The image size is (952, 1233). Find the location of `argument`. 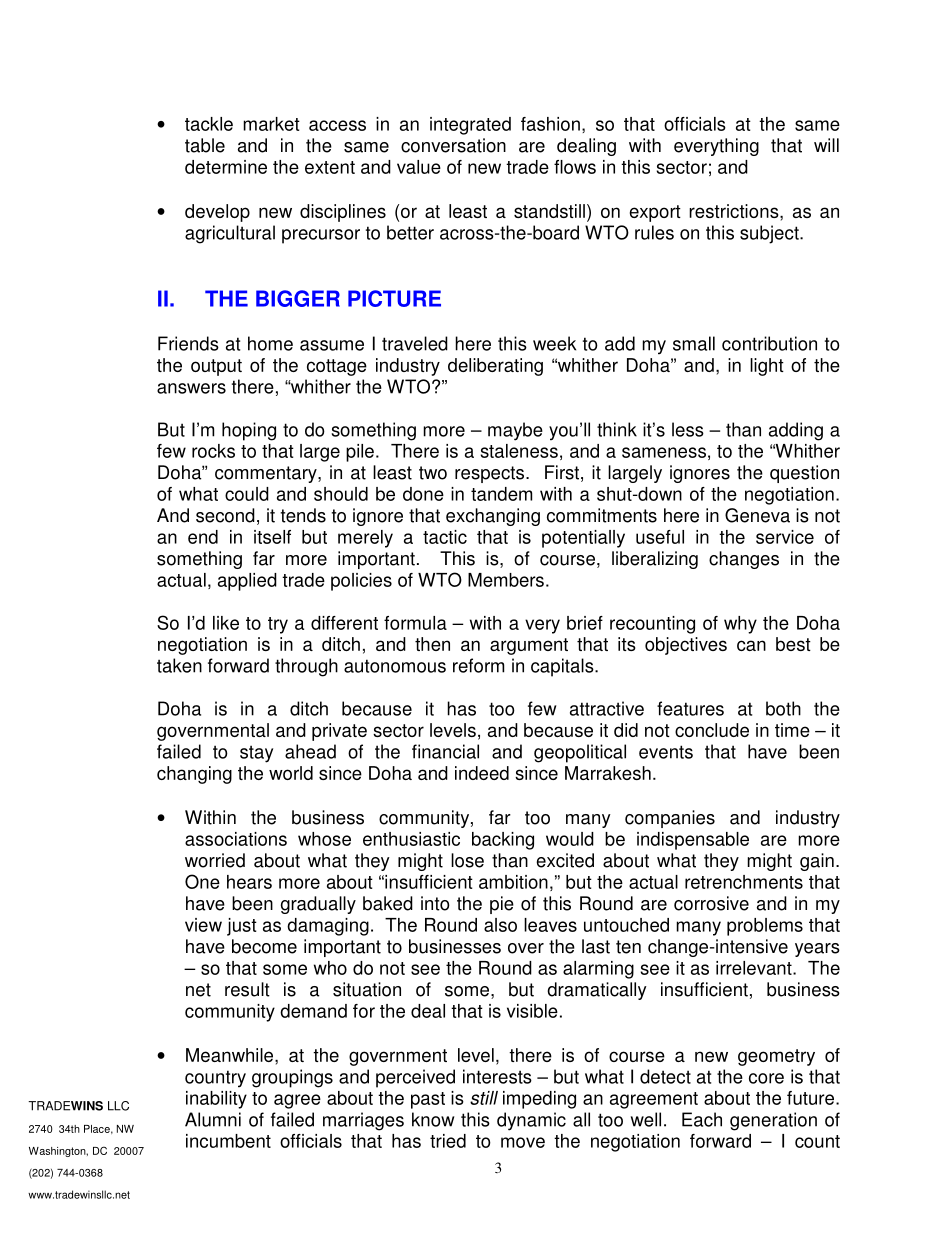

argument is located at coordinates (529, 646).
